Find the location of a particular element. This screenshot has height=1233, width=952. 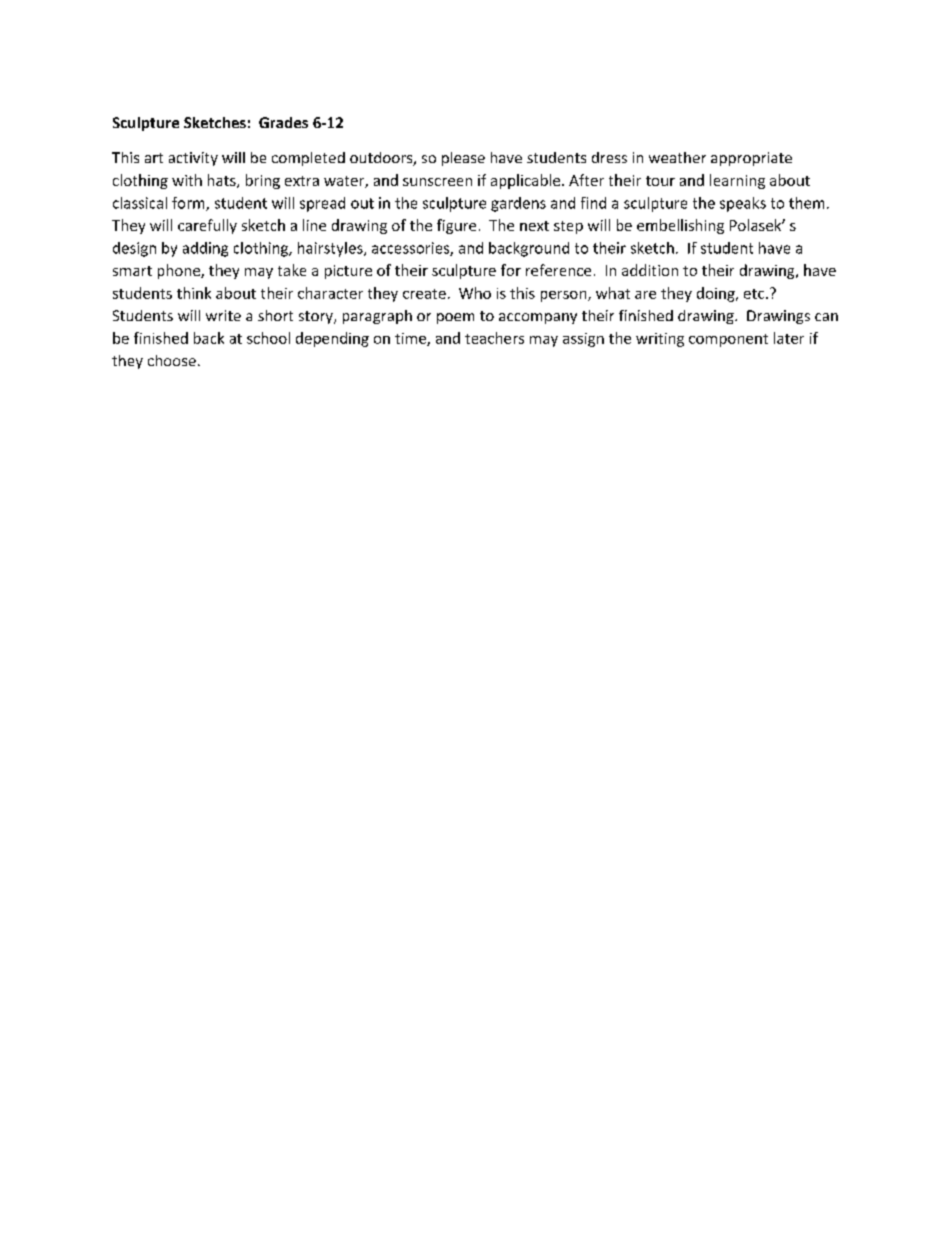

Grades is located at coordinates (283, 122).
